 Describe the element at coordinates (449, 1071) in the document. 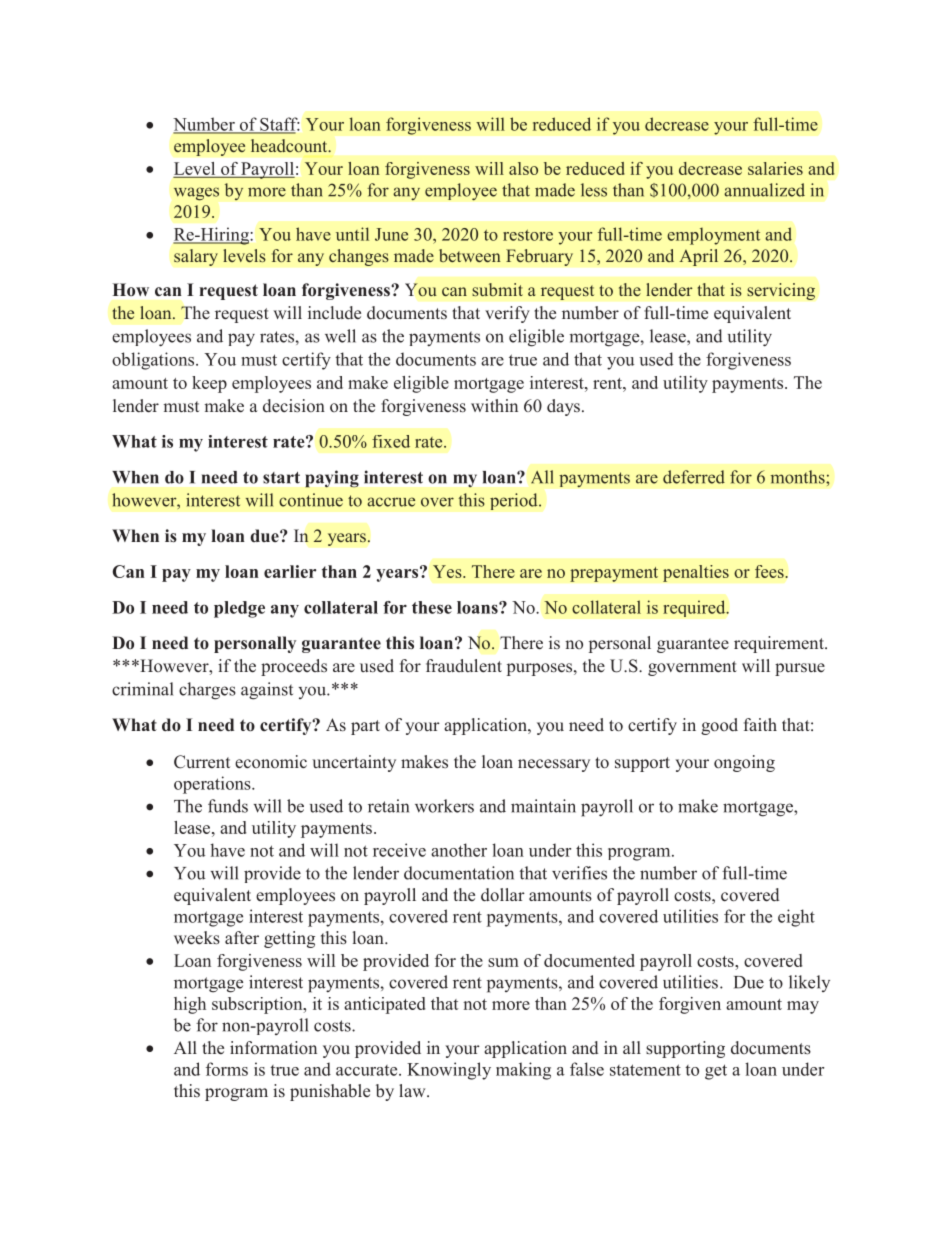

I see `Knowingly` at that location.
